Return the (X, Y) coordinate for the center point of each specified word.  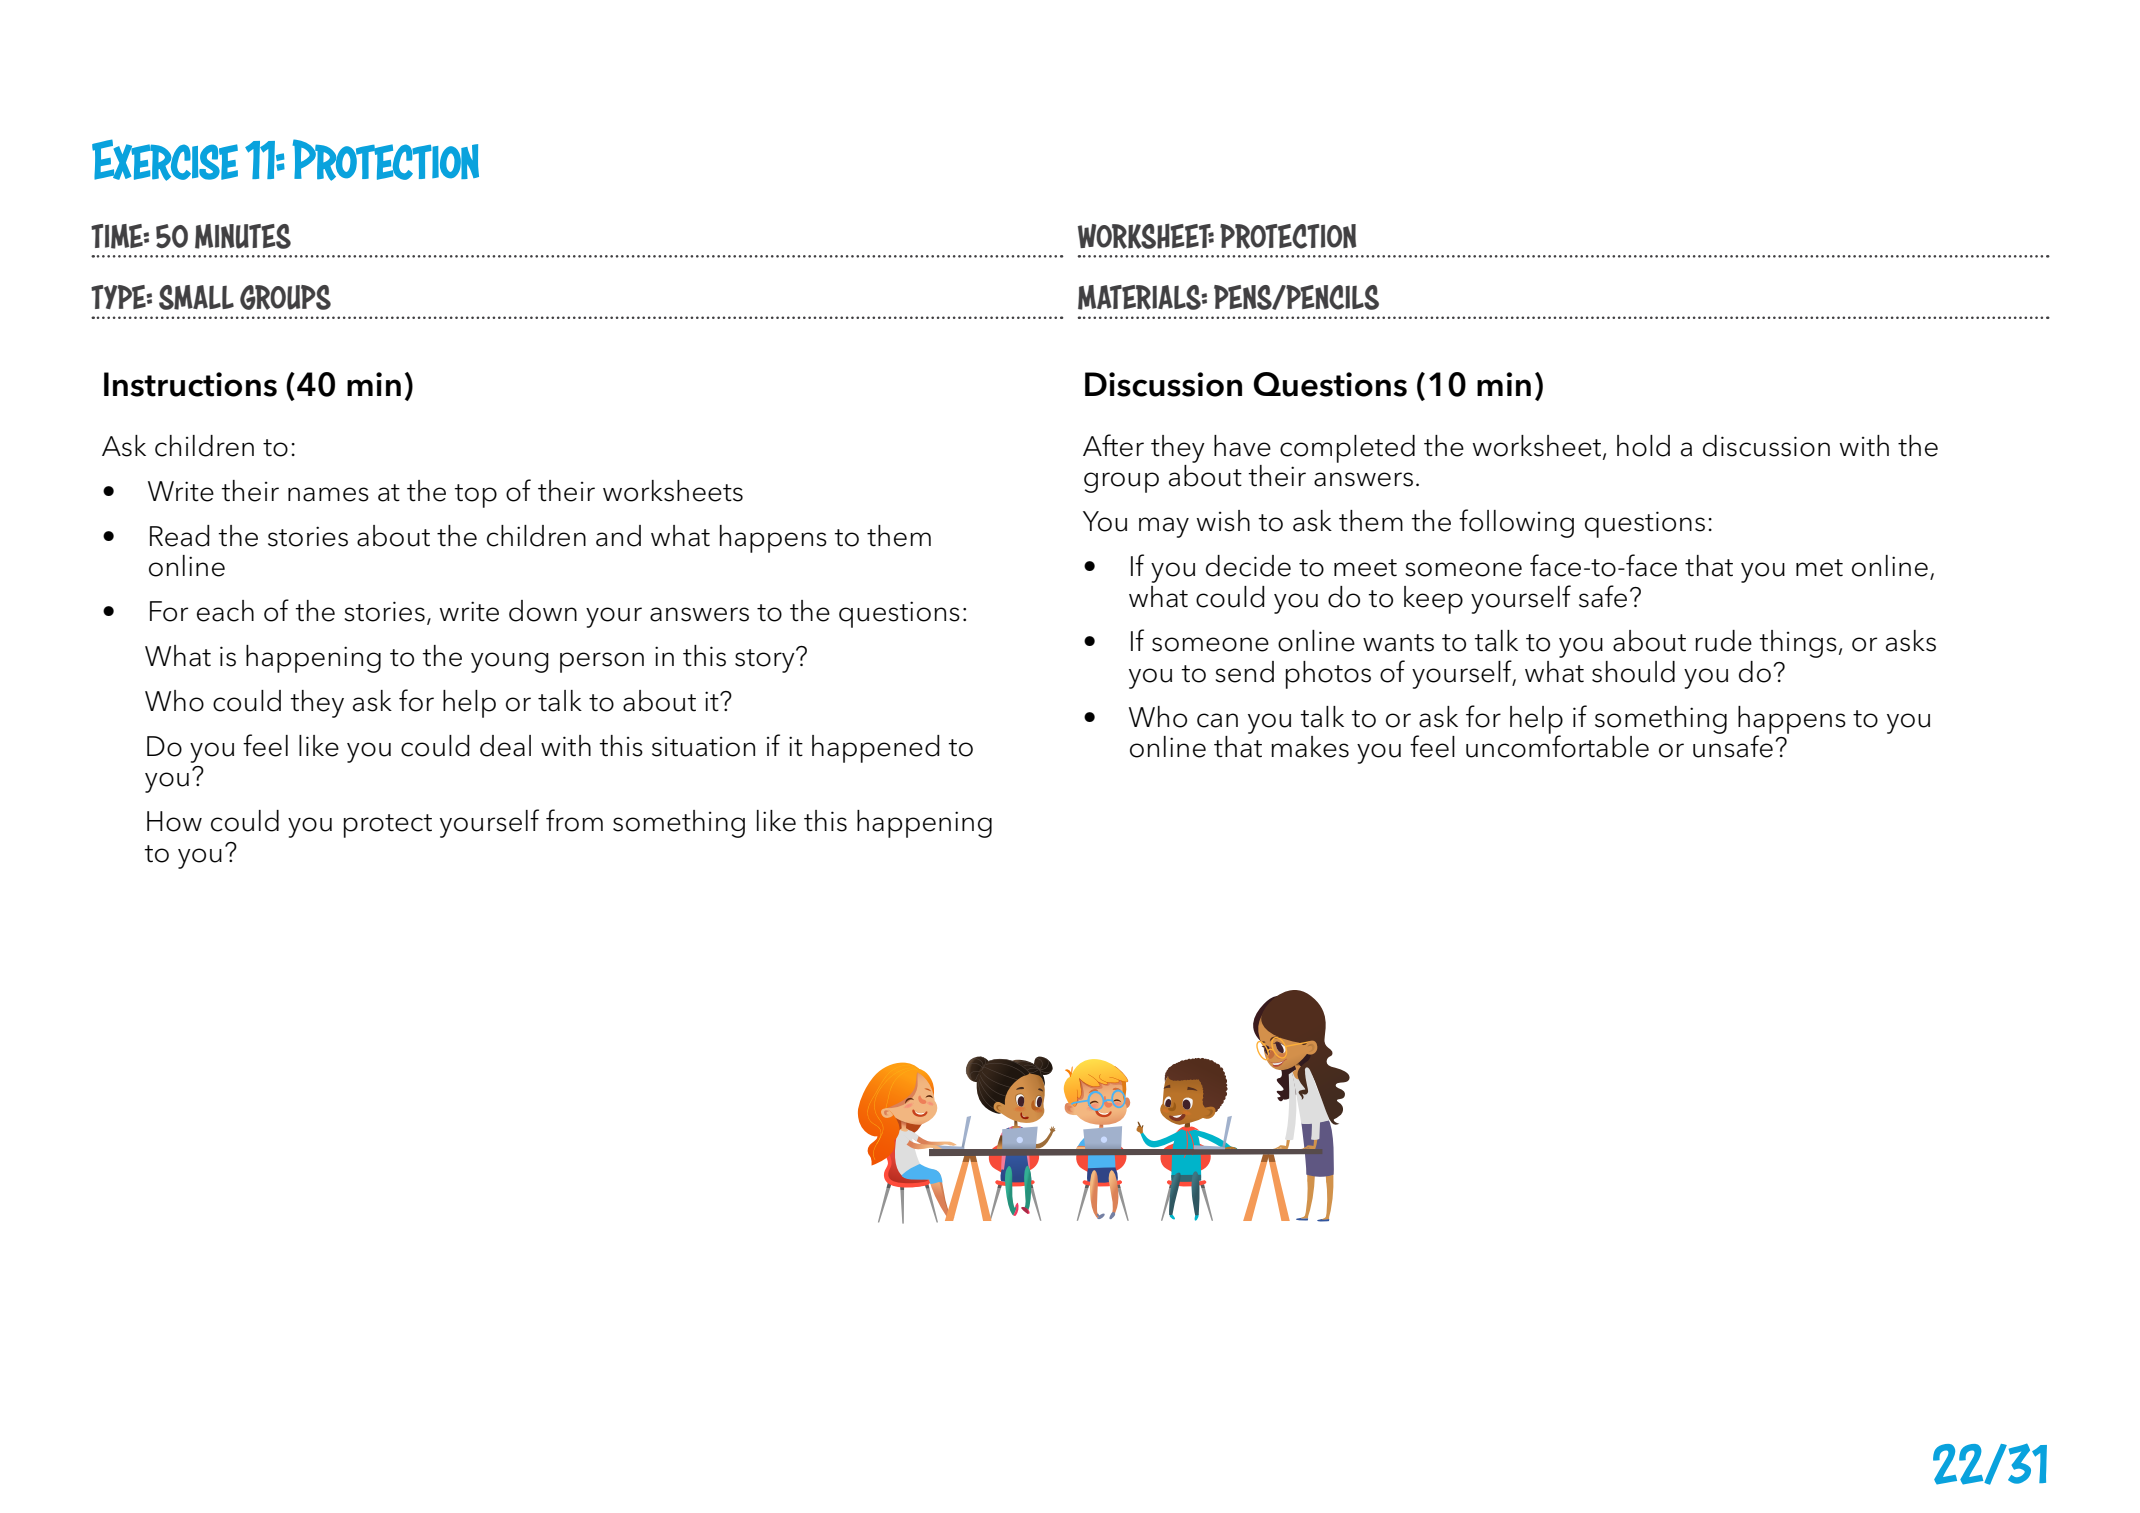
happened (876, 749)
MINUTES (243, 236)
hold (1643, 446)
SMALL (196, 297)
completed (1347, 449)
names (328, 494)
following (1516, 523)
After (1113, 445)
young (510, 662)
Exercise (165, 160)
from (574, 820)
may (1164, 527)
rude (1723, 641)
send (1245, 672)
